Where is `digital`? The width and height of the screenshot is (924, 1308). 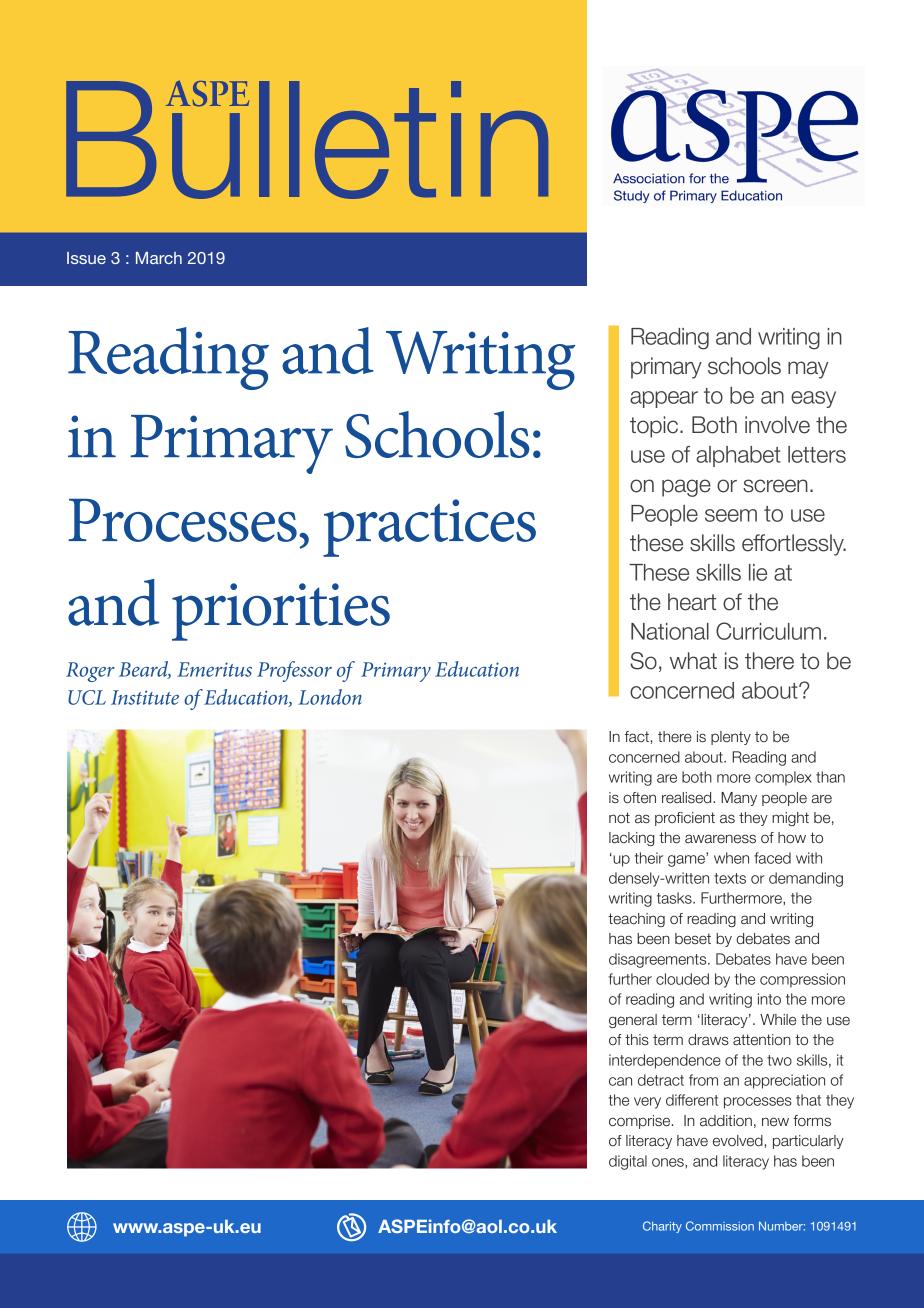 digital is located at coordinates (628, 1162).
